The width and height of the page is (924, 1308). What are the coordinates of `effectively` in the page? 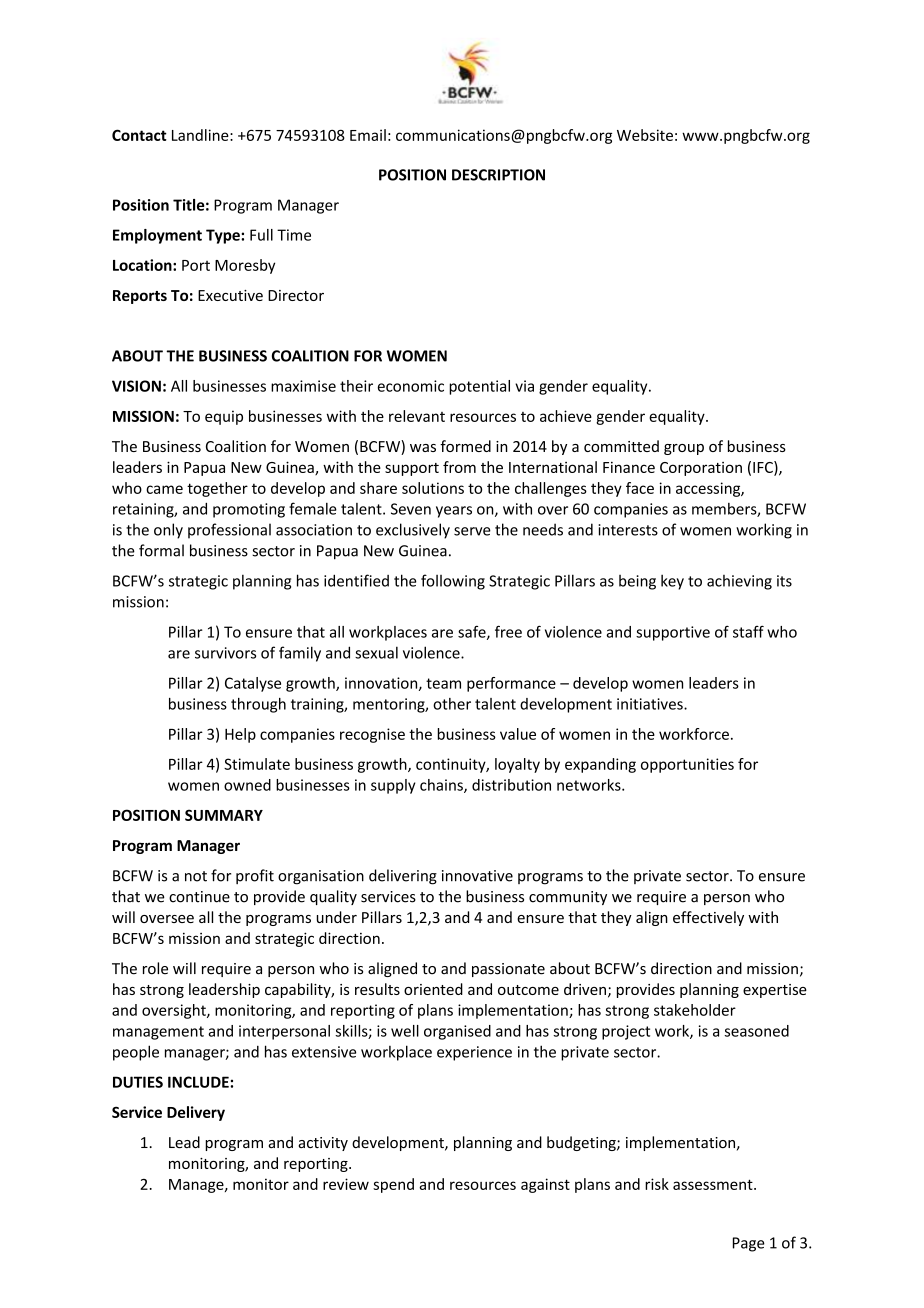 It's located at (708, 918).
